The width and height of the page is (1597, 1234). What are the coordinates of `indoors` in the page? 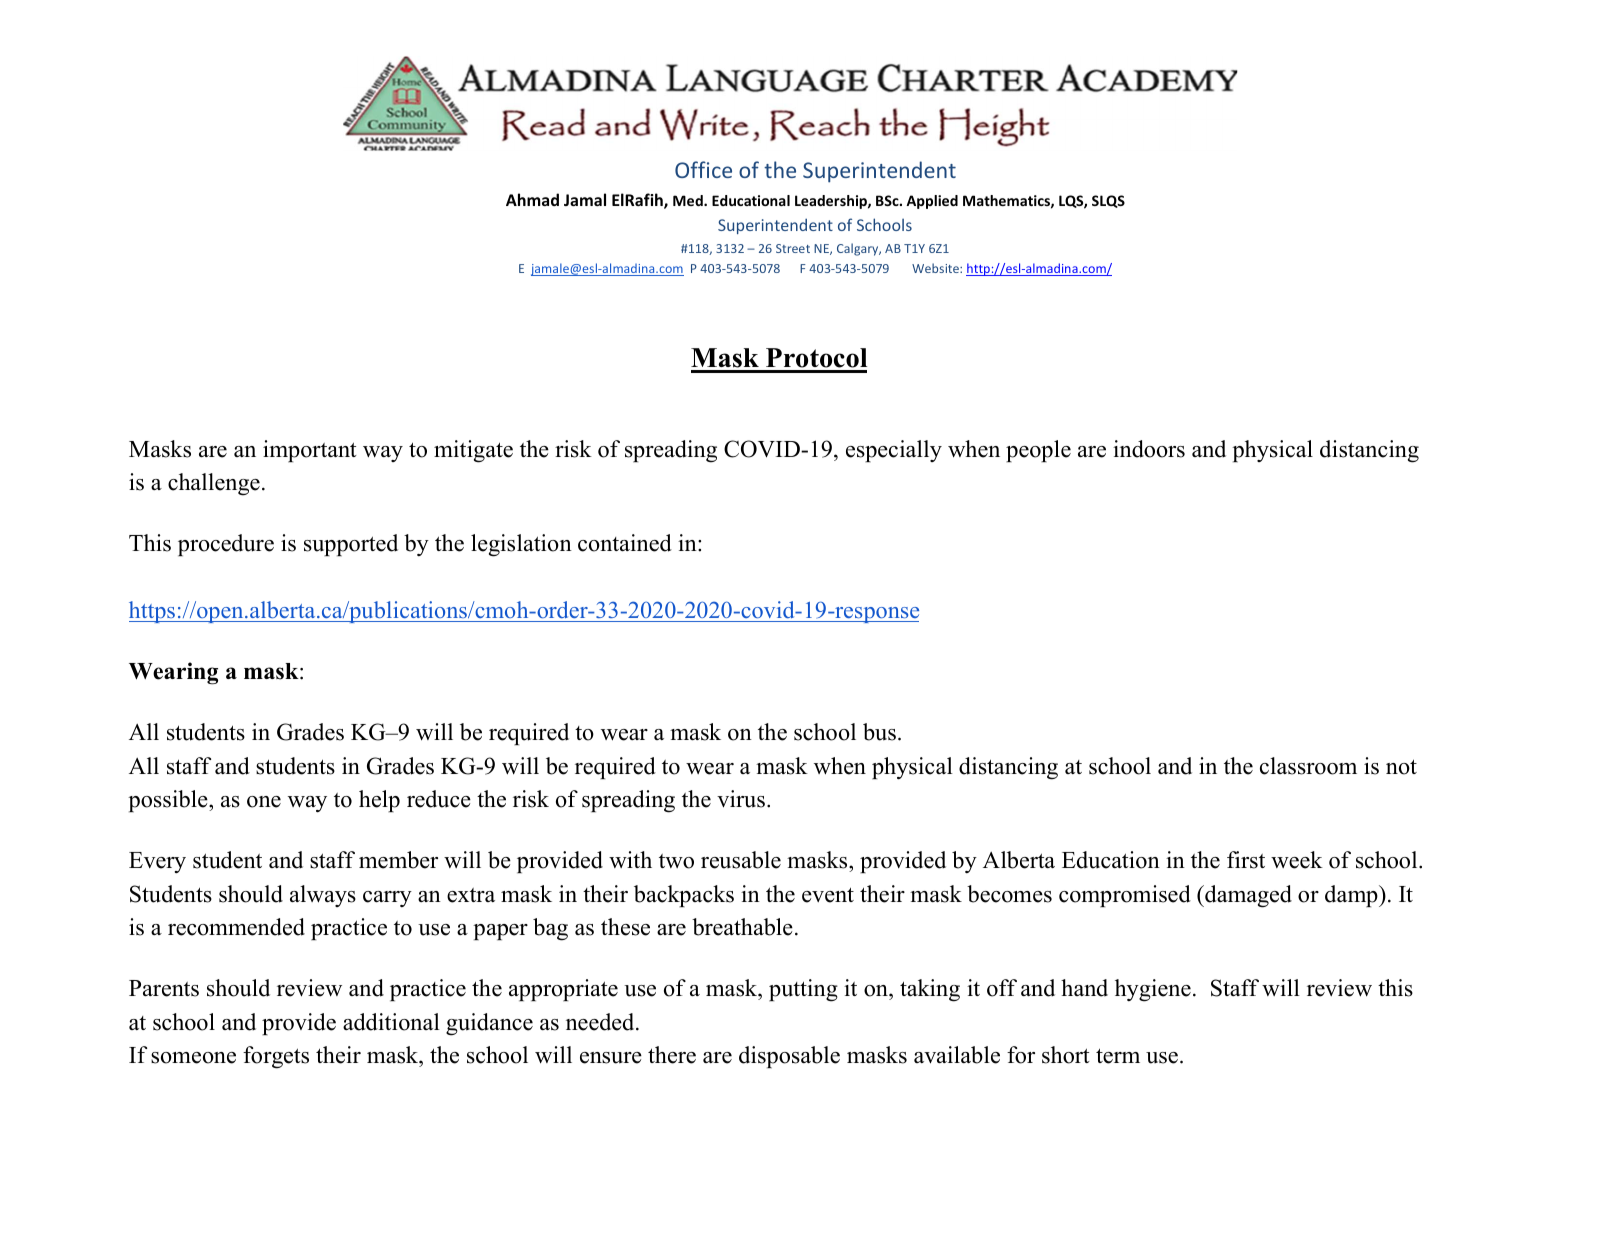 It's located at (1149, 449).
